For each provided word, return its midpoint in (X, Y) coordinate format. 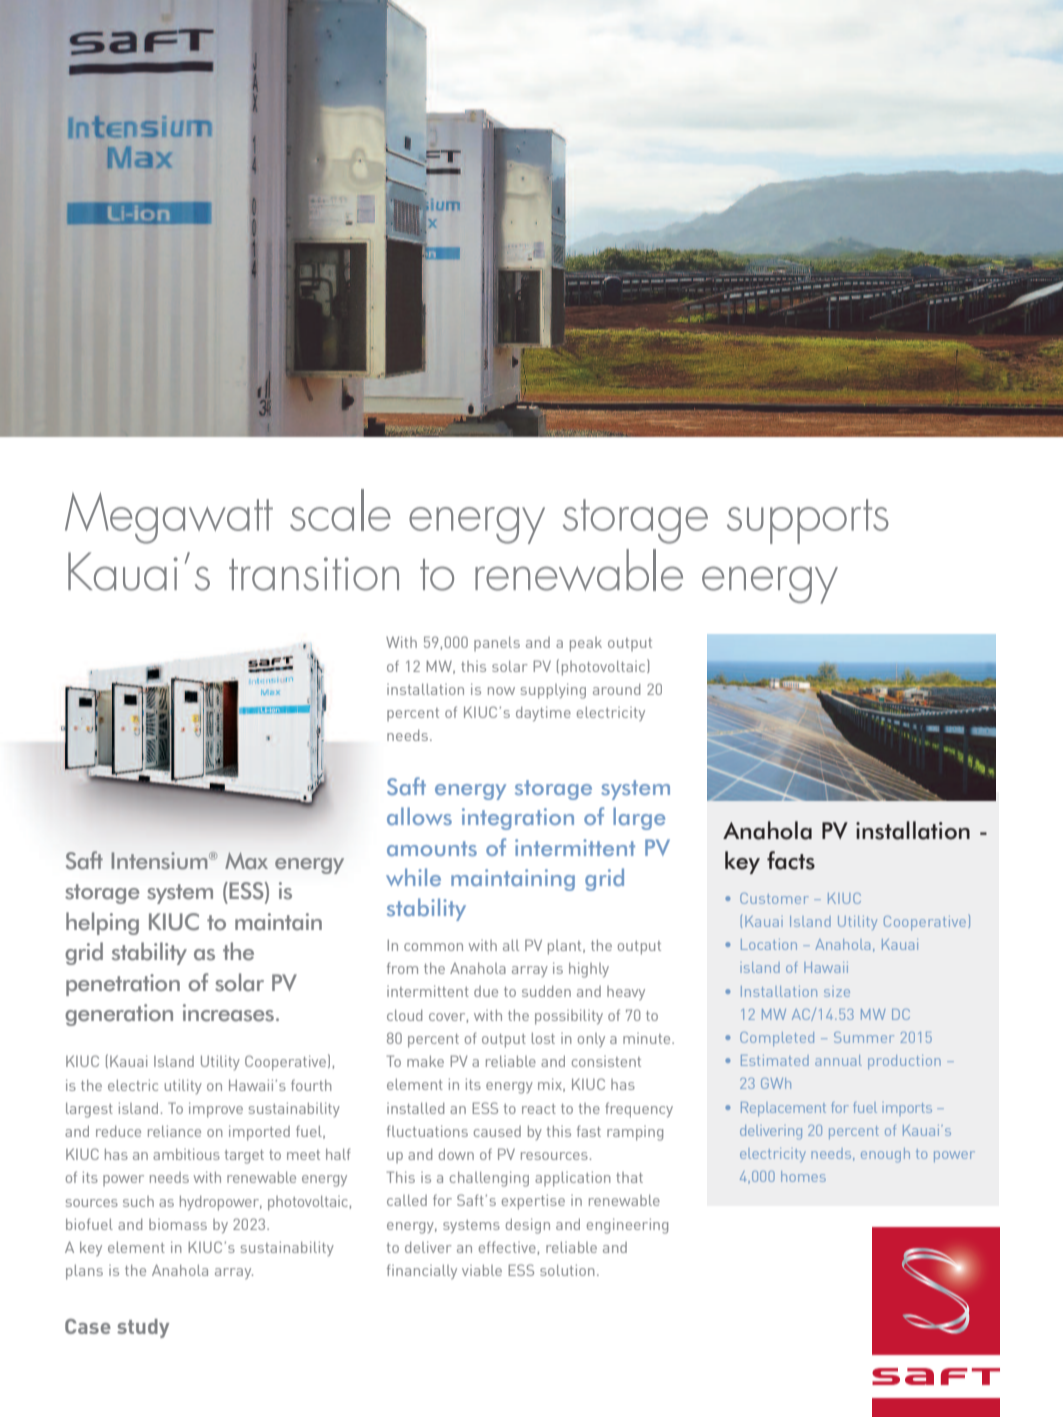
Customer (774, 898)
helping (102, 923)
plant (566, 947)
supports (808, 521)
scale (340, 510)
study (143, 1328)
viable (482, 1270)
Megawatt (169, 518)
